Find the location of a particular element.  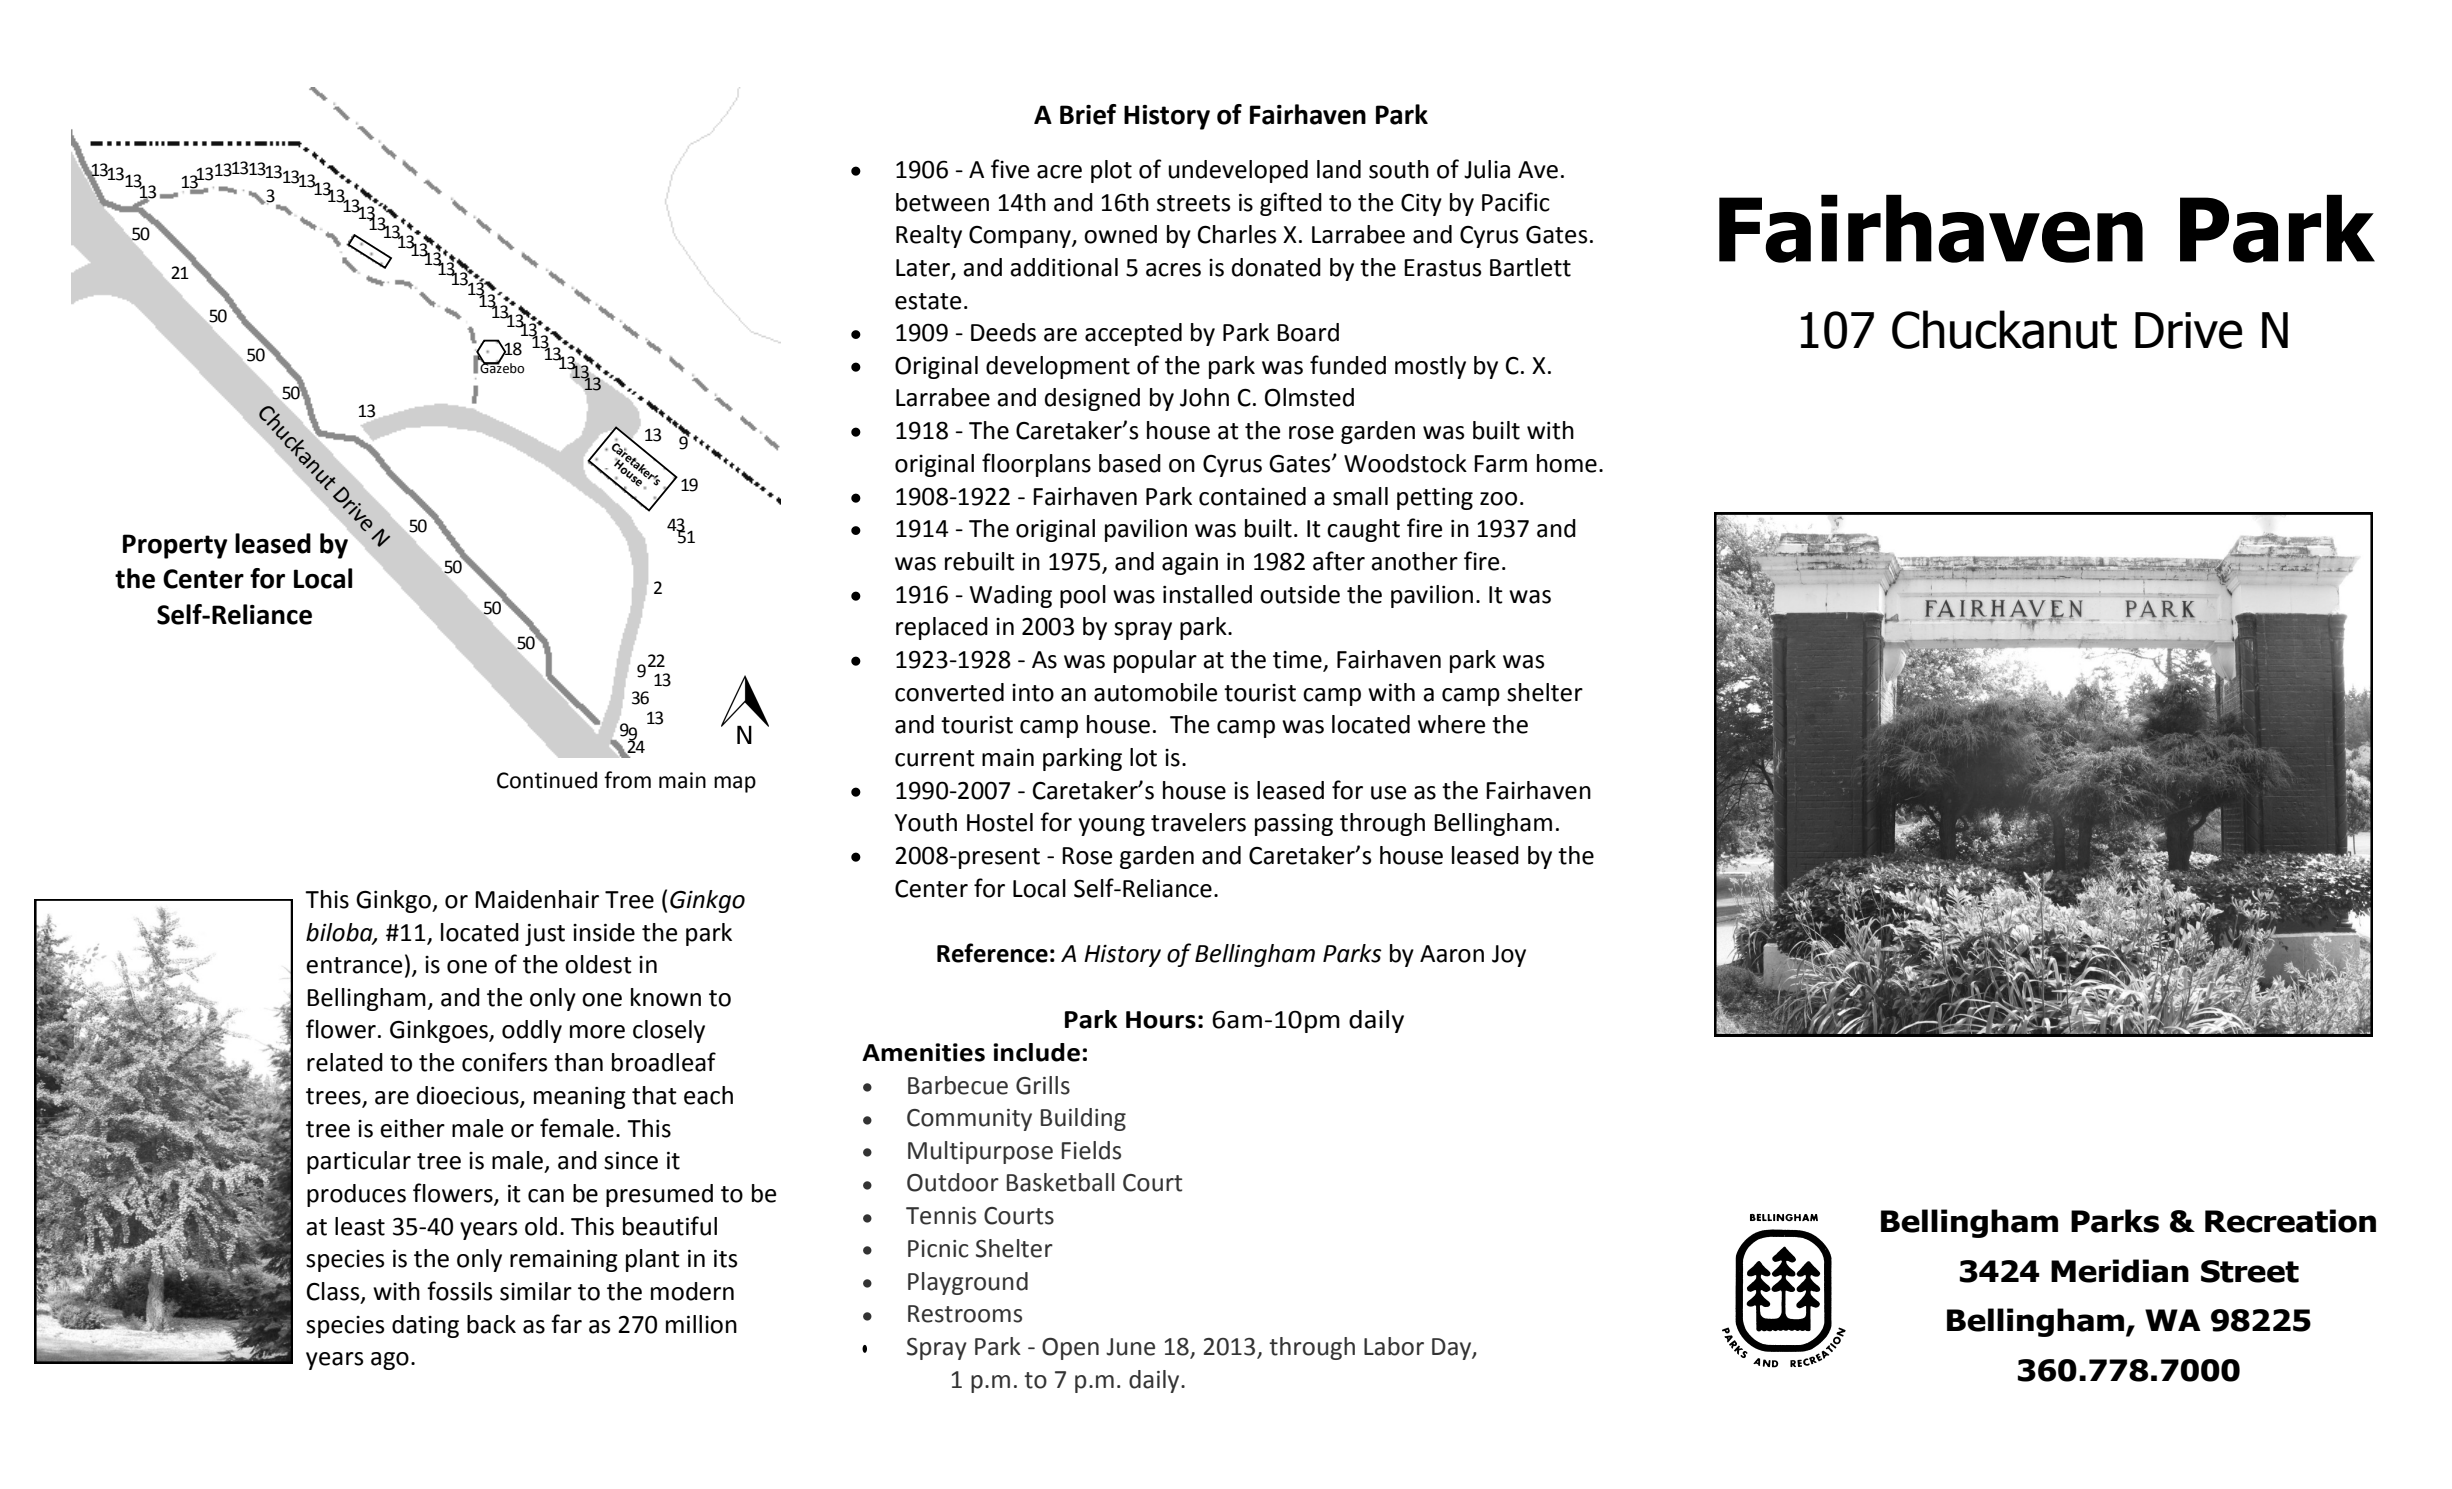

Aaron is located at coordinates (1452, 954).
